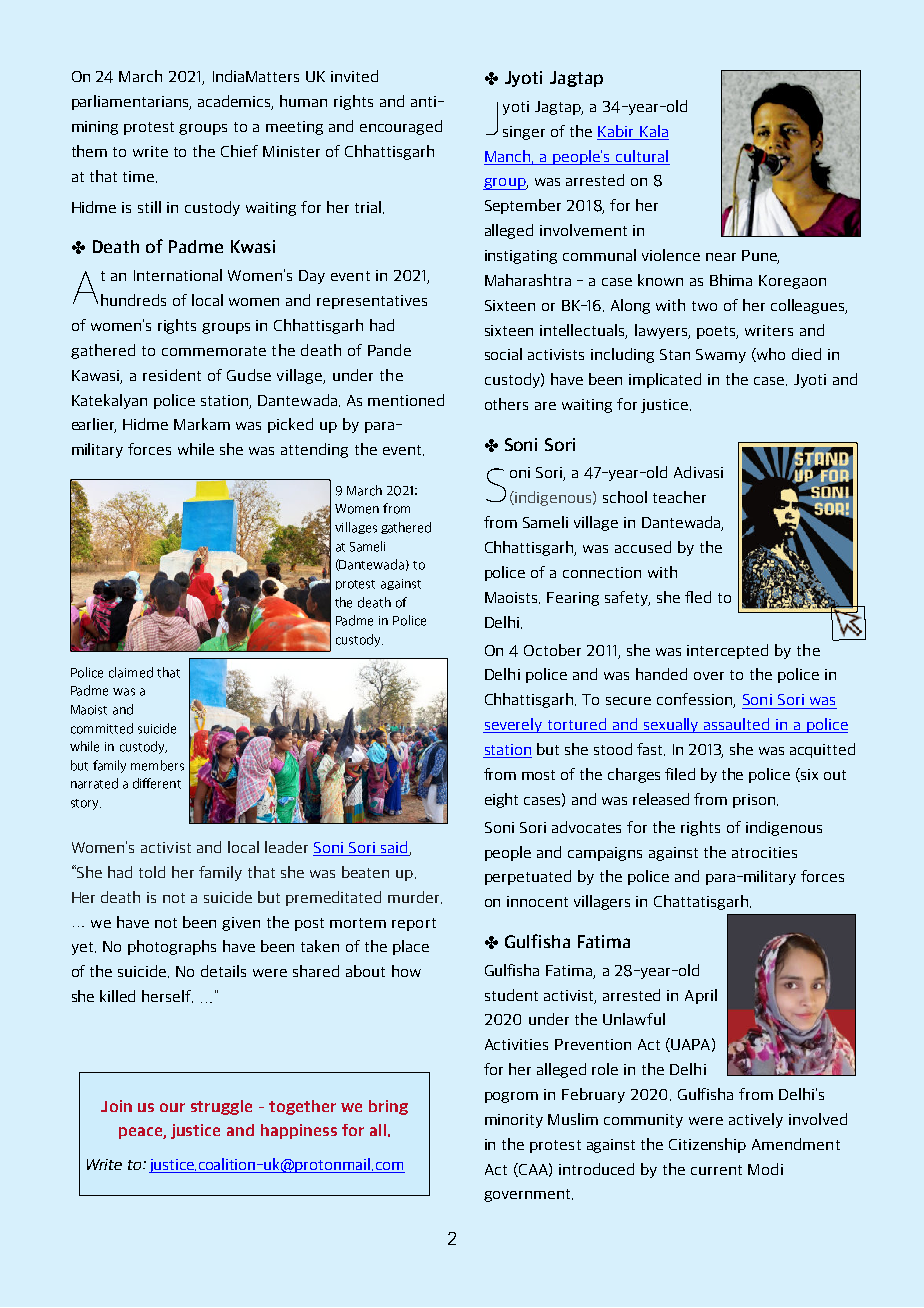 Image resolution: width=924 pixels, height=1308 pixels. I want to click on parliamentarians, so click(131, 102).
